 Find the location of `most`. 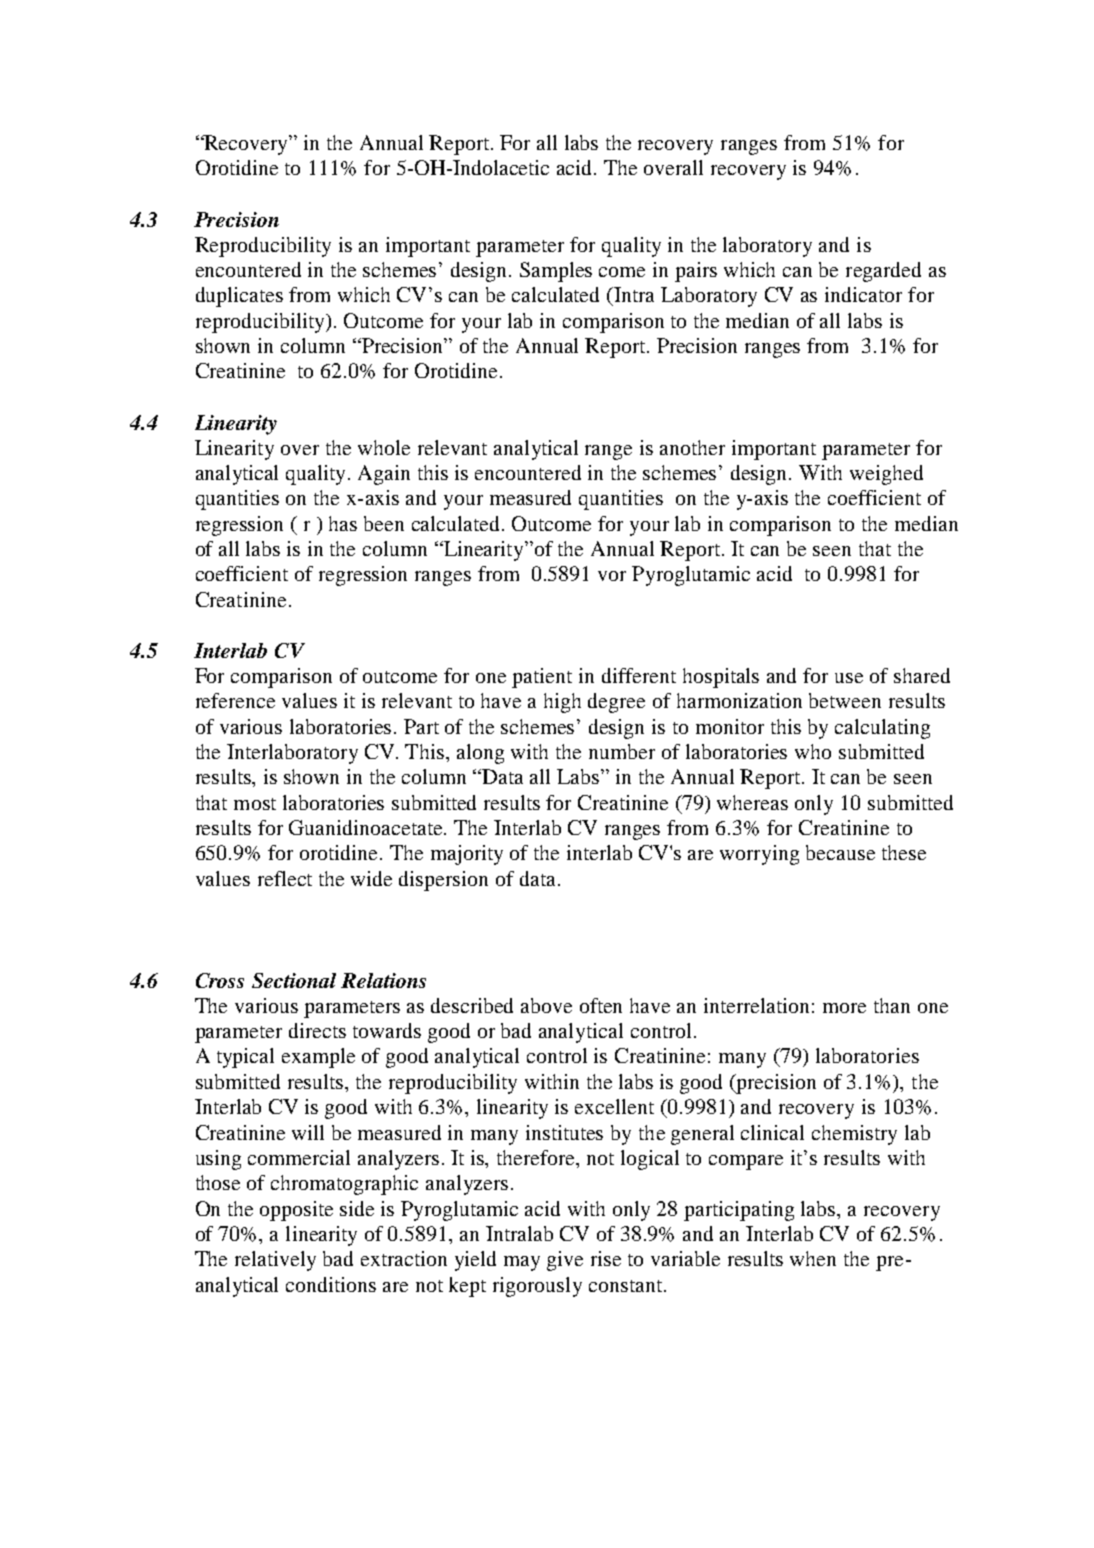

most is located at coordinates (255, 804).
